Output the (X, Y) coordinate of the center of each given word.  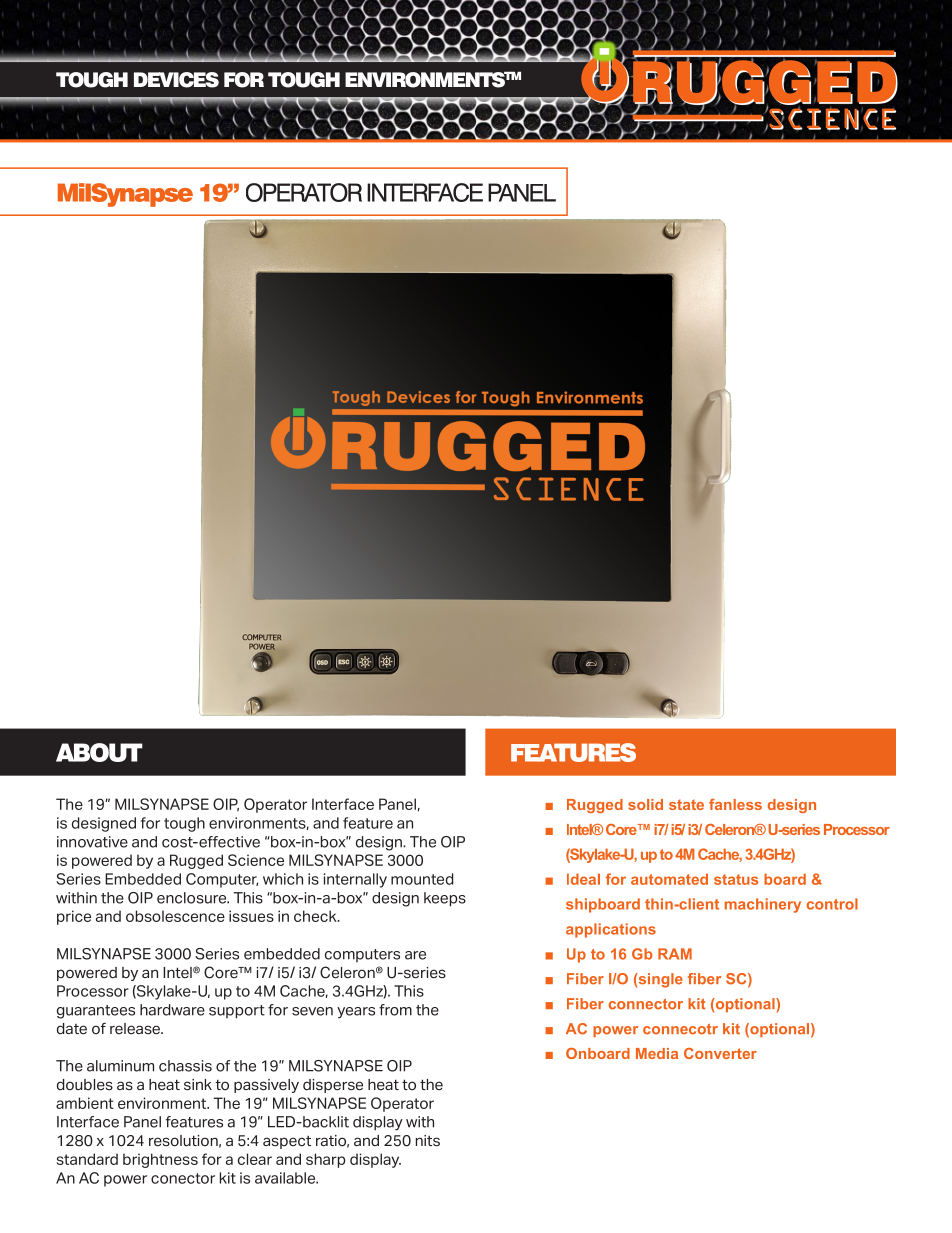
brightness (160, 1160)
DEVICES (176, 80)
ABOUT (99, 752)
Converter (720, 1053)
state (686, 804)
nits (428, 1141)
